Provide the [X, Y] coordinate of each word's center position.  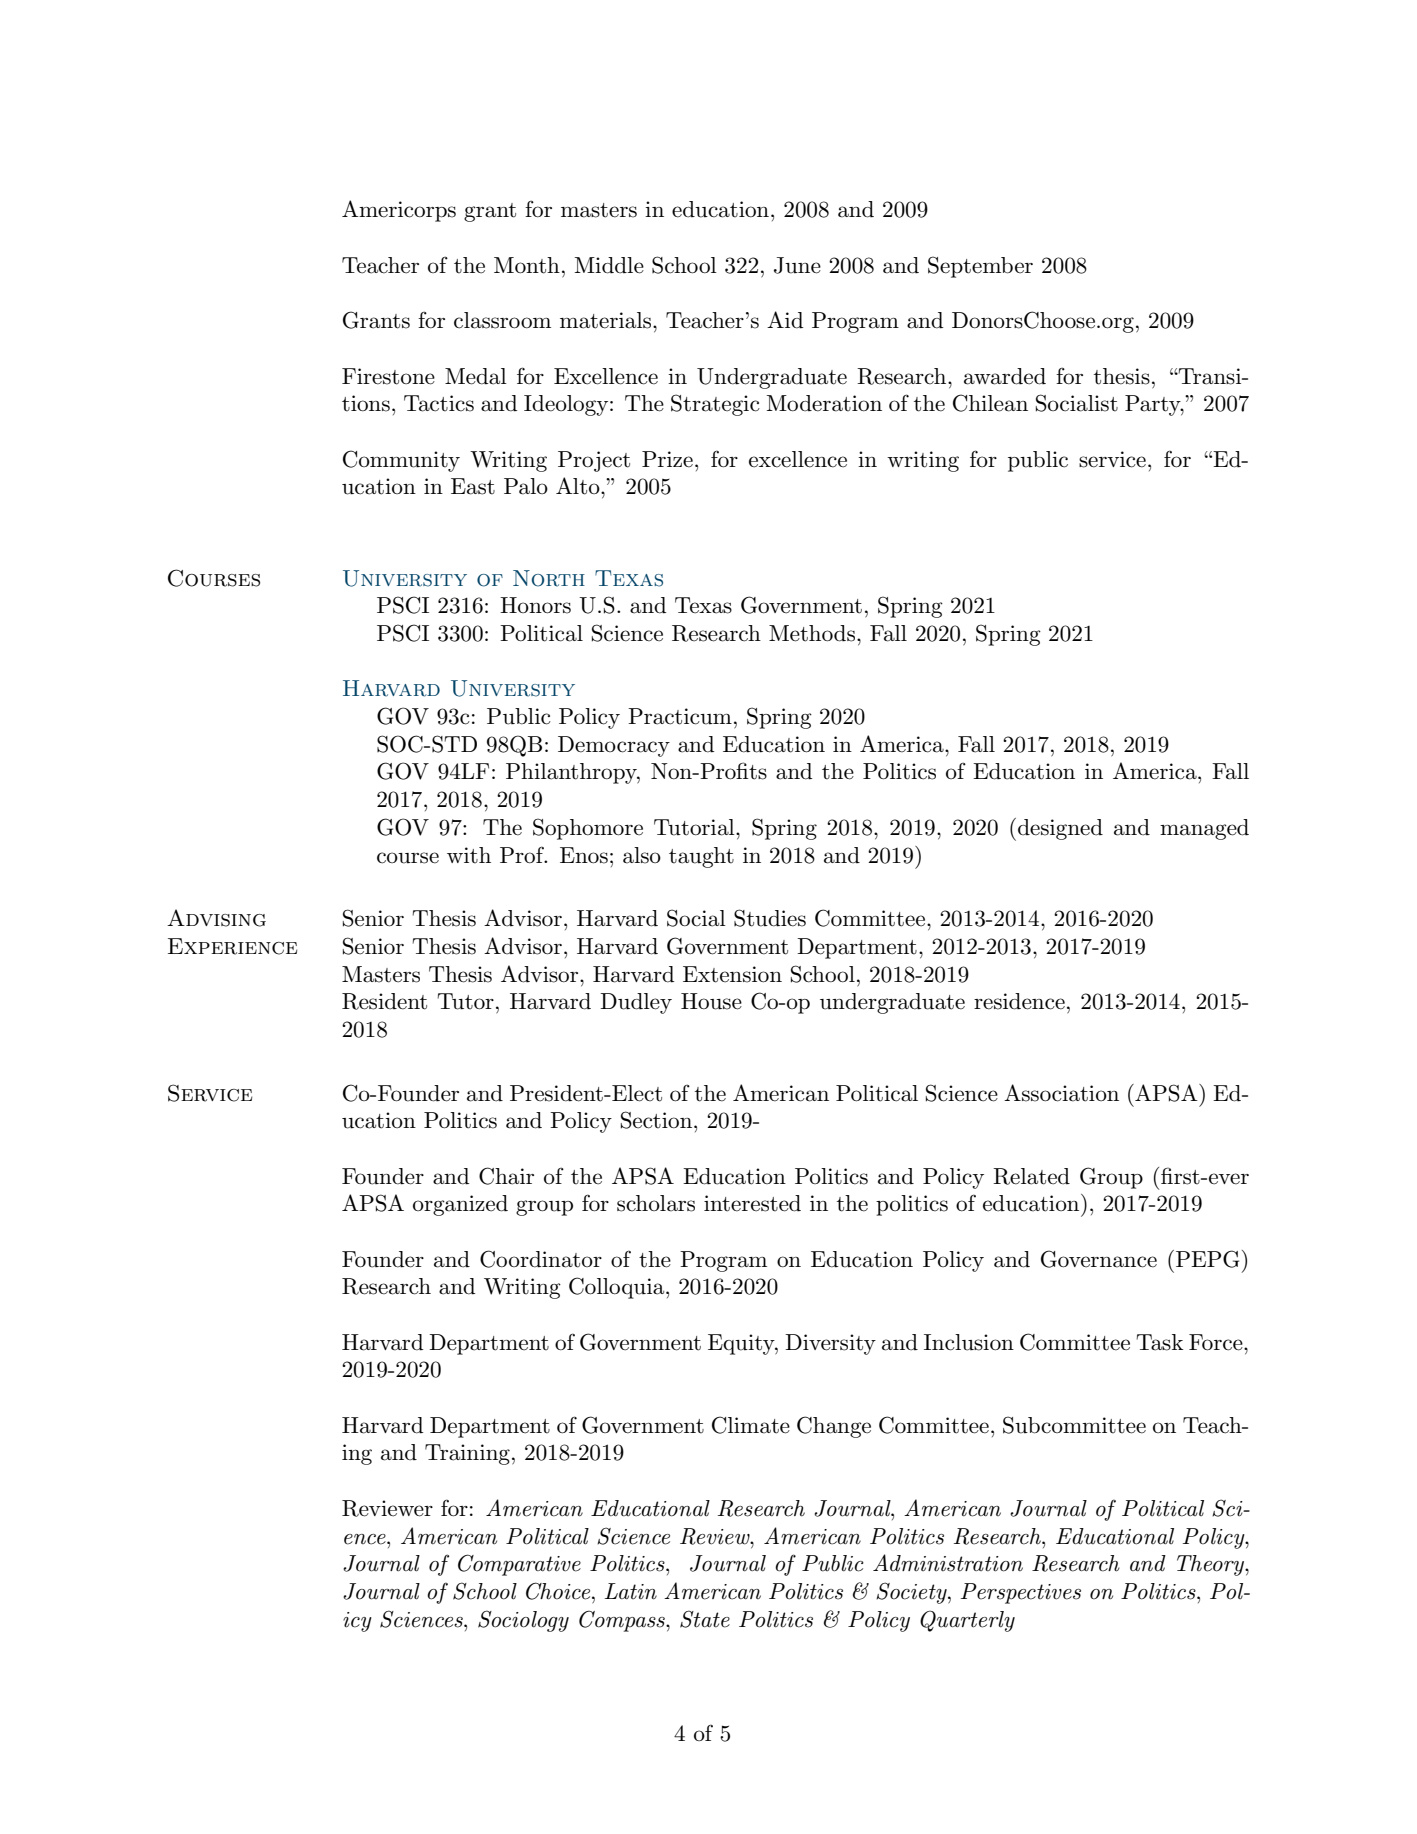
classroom [502, 320]
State [705, 1619]
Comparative [519, 1565]
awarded [1005, 376]
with [469, 855]
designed [1060, 829]
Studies [770, 918]
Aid [785, 320]
